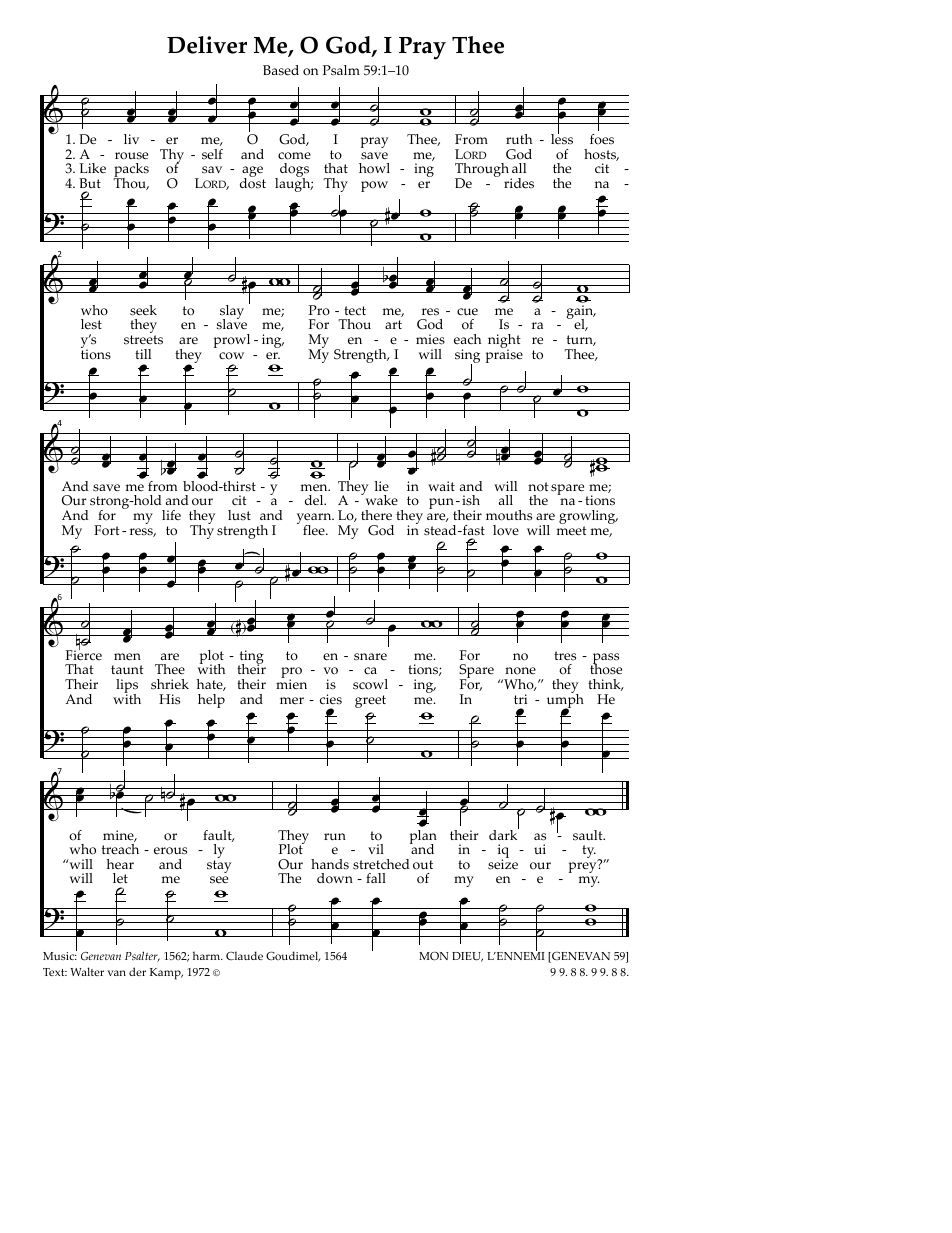  Describe the element at coordinates (565, 700) in the image. I see `umph` at that location.
